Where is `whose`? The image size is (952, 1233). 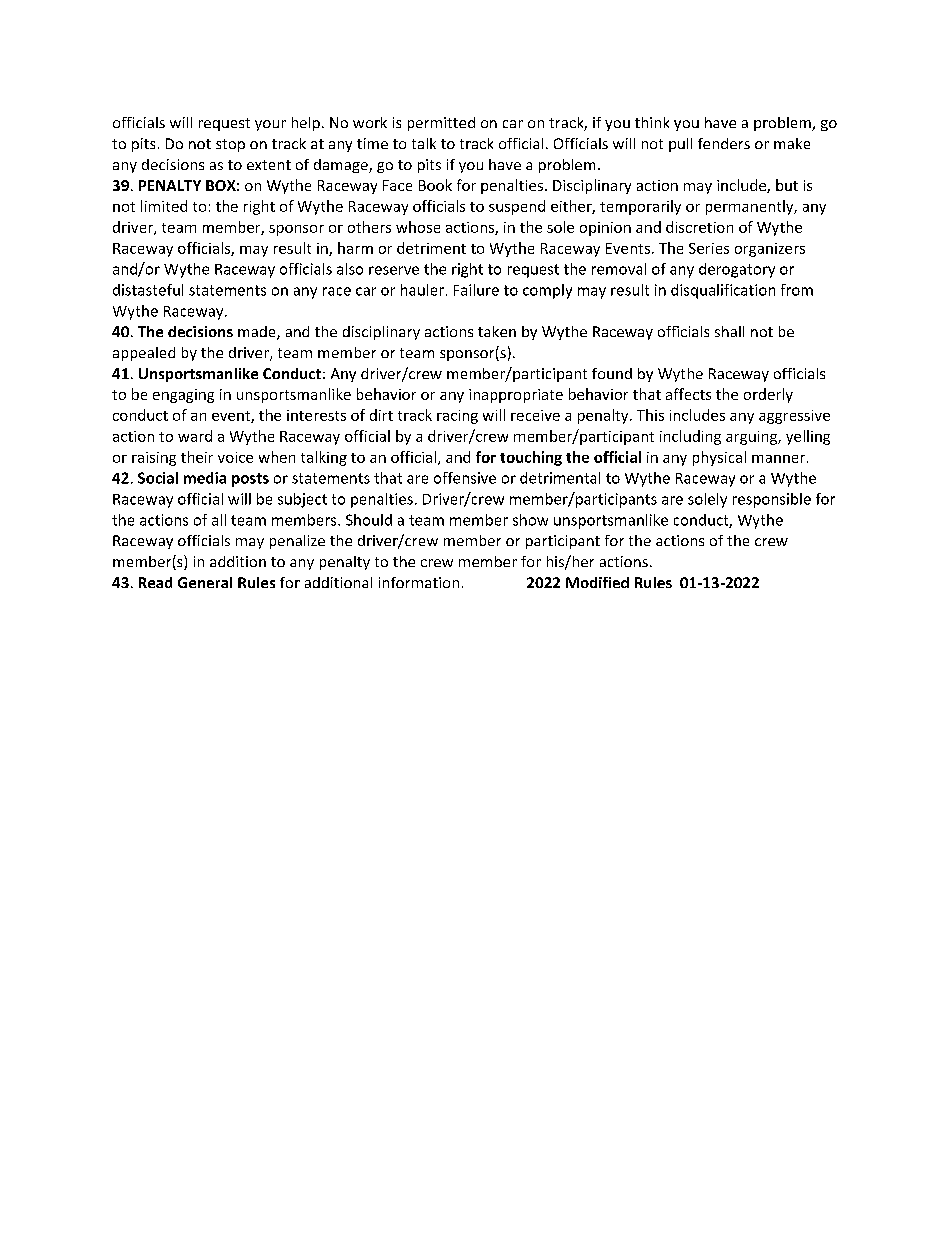 whose is located at coordinates (418, 227).
